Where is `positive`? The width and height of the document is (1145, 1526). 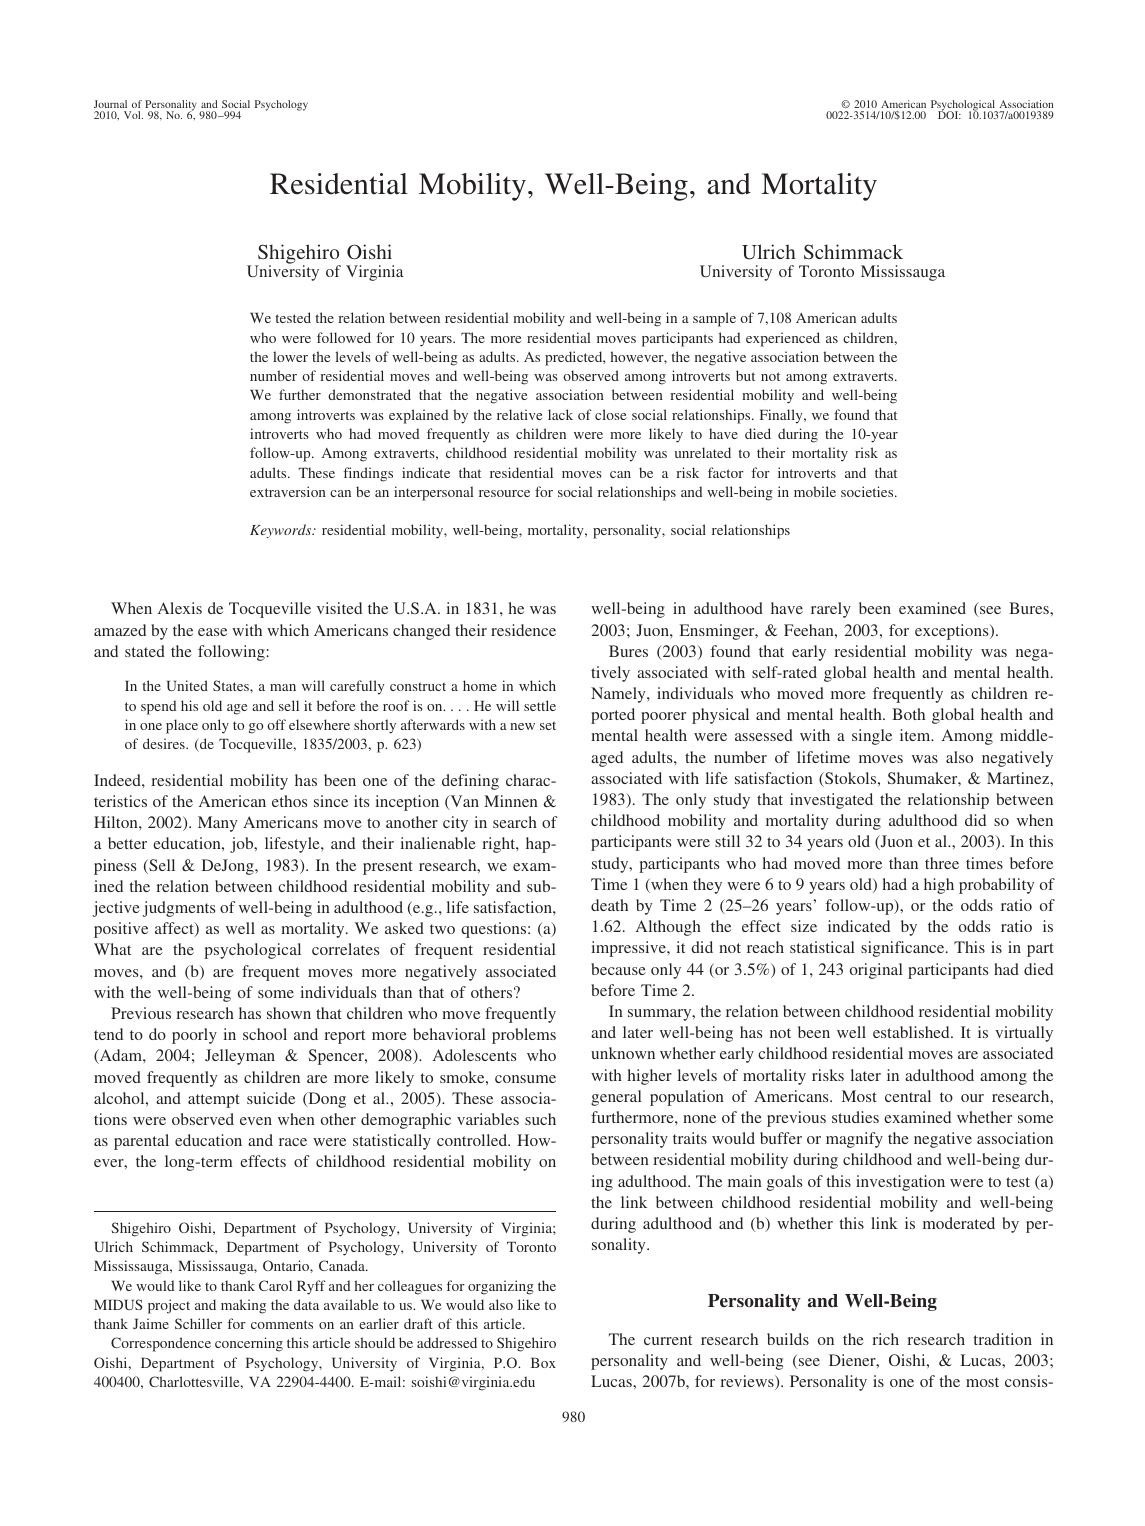
positive is located at coordinates (121, 930).
